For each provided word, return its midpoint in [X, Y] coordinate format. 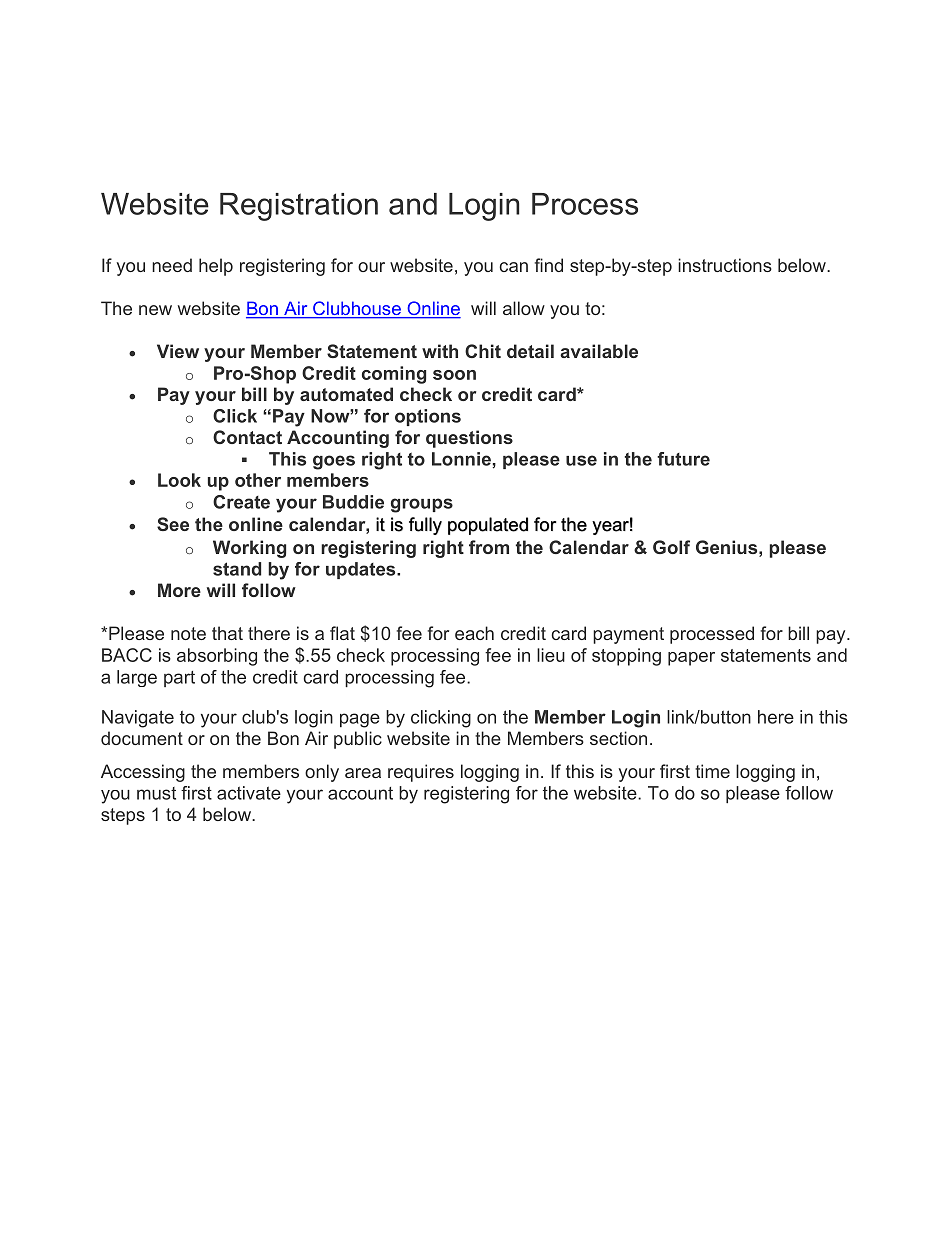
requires [421, 773]
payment [628, 635]
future [683, 459]
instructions [725, 265]
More [179, 590]
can [513, 267]
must [156, 793]
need [172, 265]
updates [362, 570]
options [428, 417]
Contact [247, 437]
